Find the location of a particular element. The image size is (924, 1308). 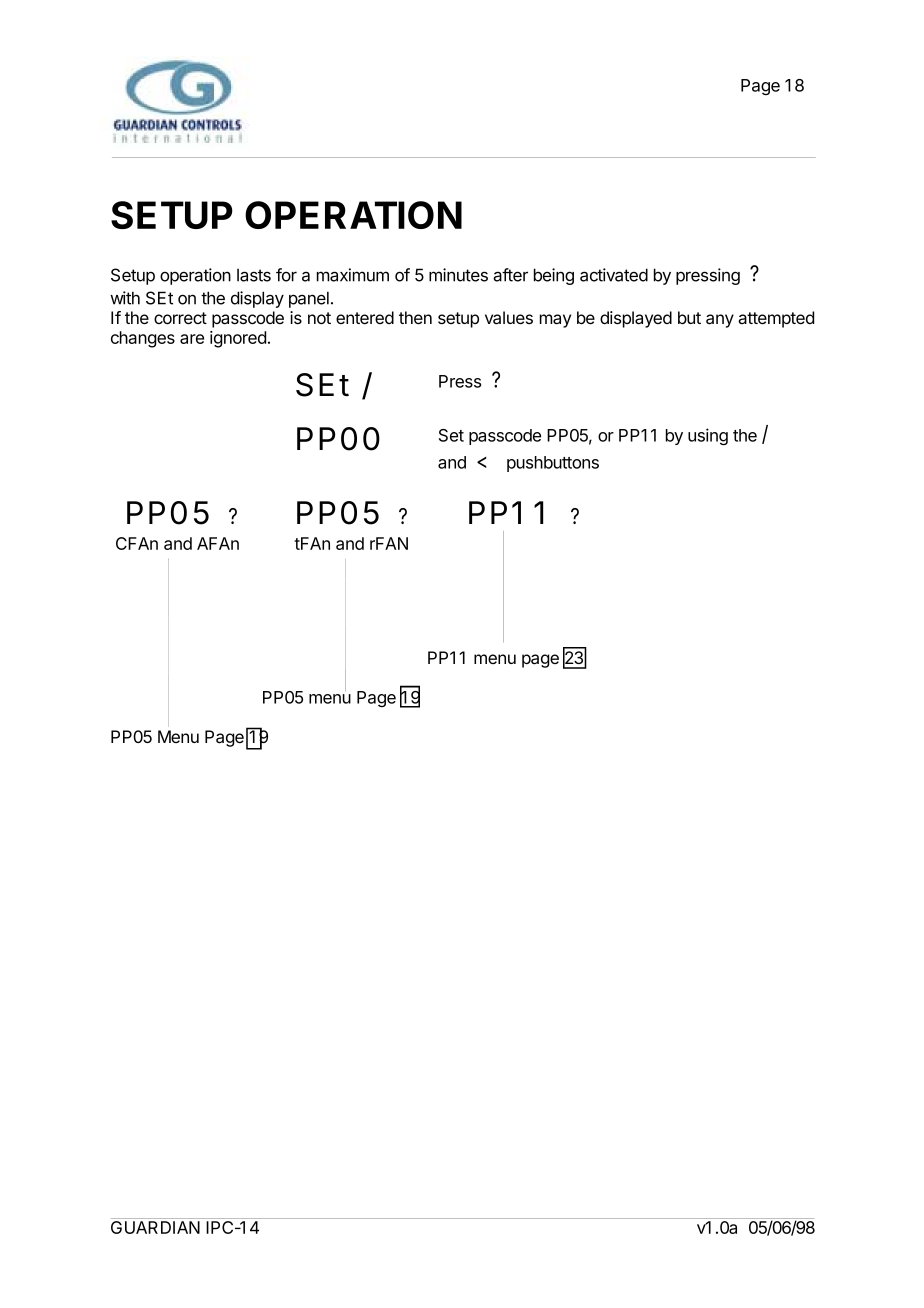

GUARDIAN is located at coordinates (155, 1227).
